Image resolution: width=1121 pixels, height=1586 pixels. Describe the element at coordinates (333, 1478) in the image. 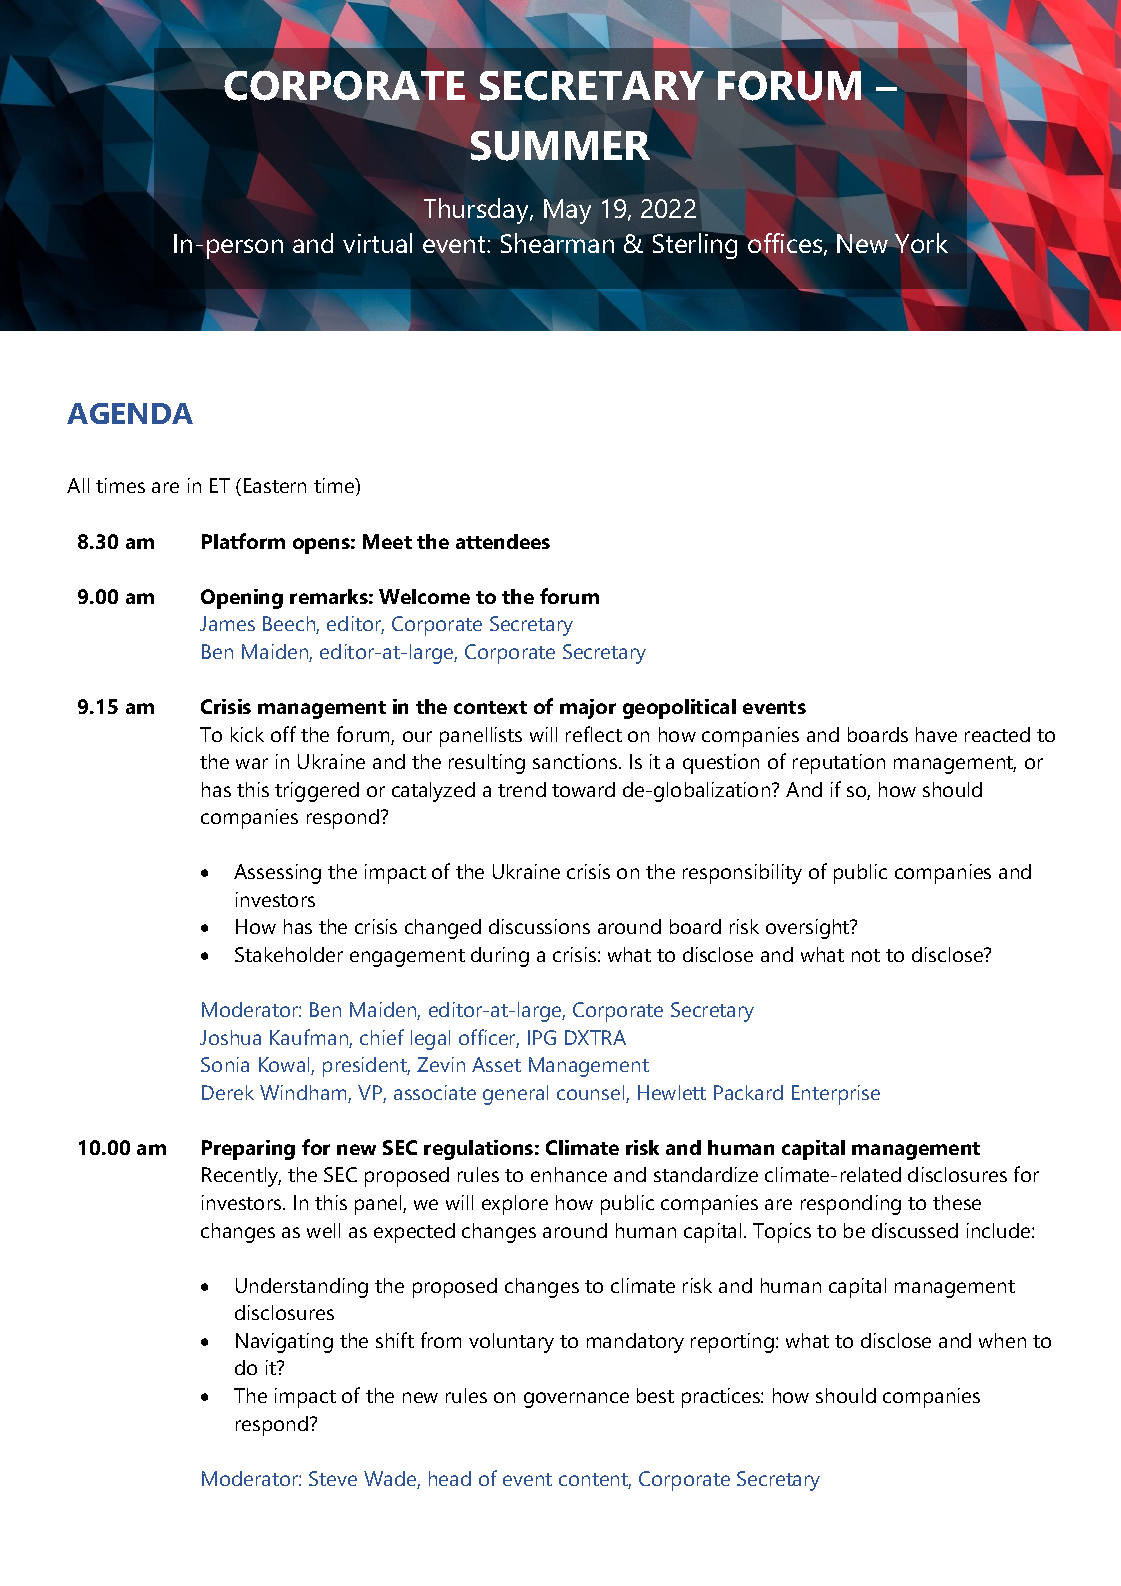

I see `Steve` at that location.
